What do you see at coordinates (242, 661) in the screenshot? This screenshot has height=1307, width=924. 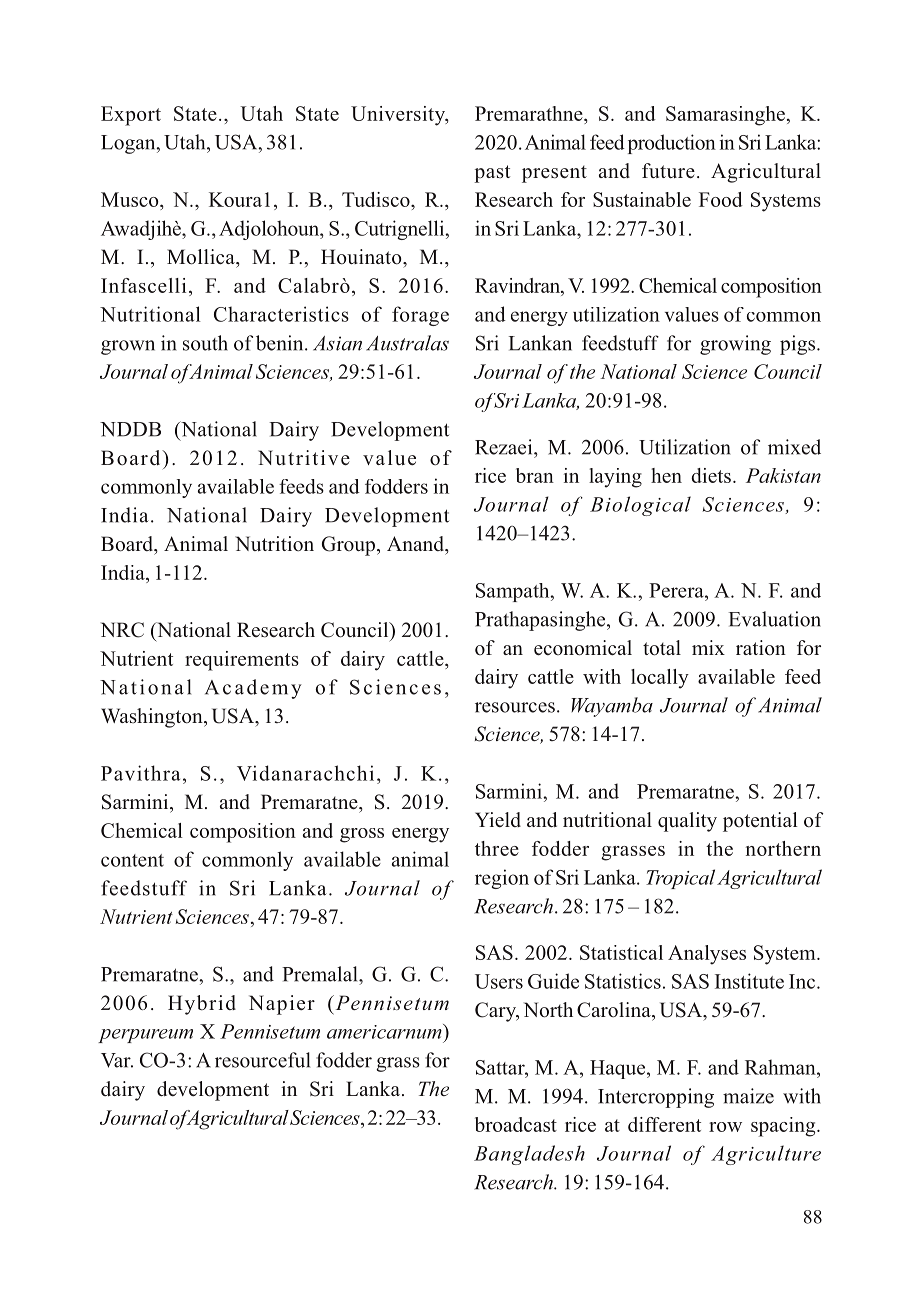 I see `requirements` at bounding box center [242, 661].
